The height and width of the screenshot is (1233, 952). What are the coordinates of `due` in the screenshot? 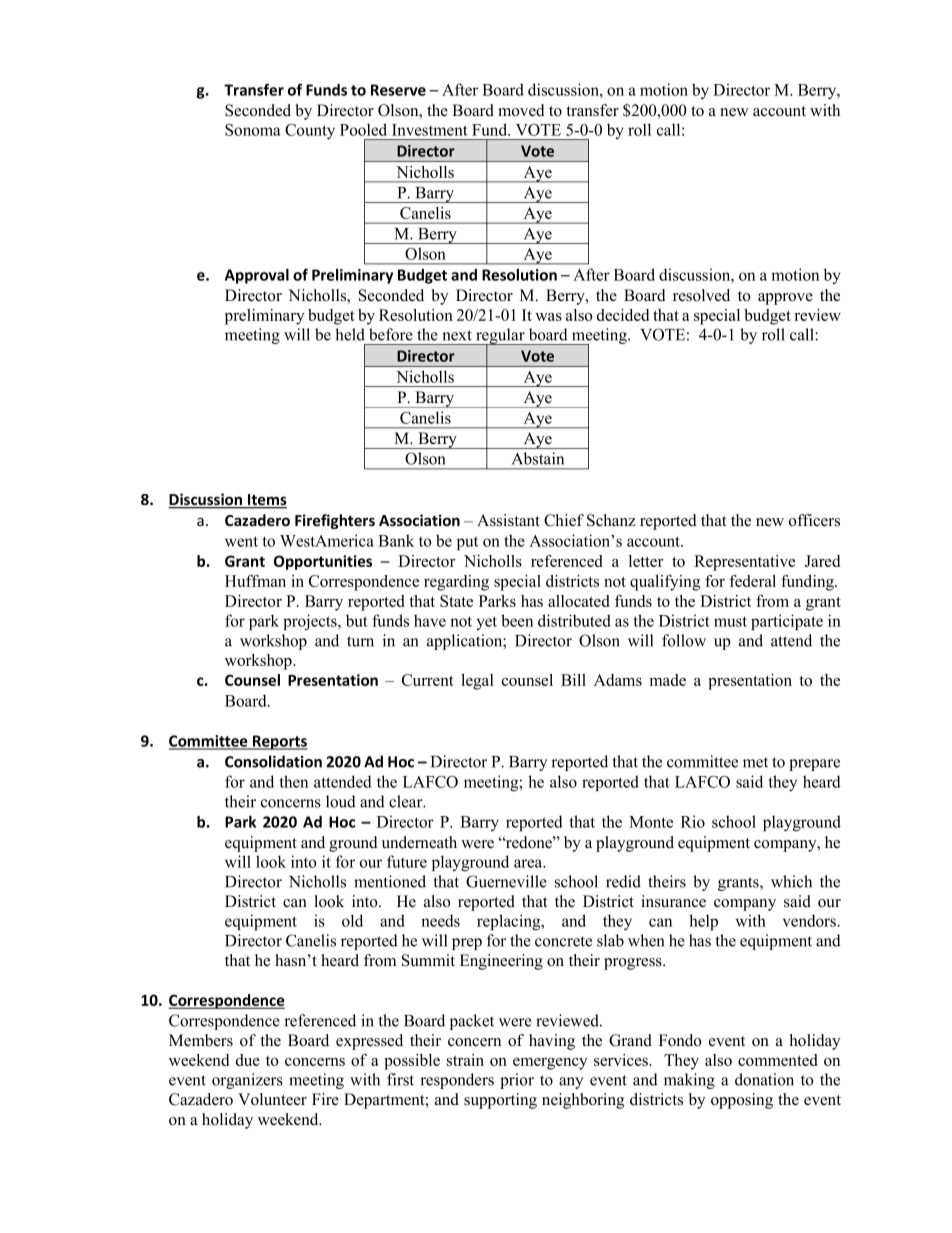 It's located at (248, 1060).
